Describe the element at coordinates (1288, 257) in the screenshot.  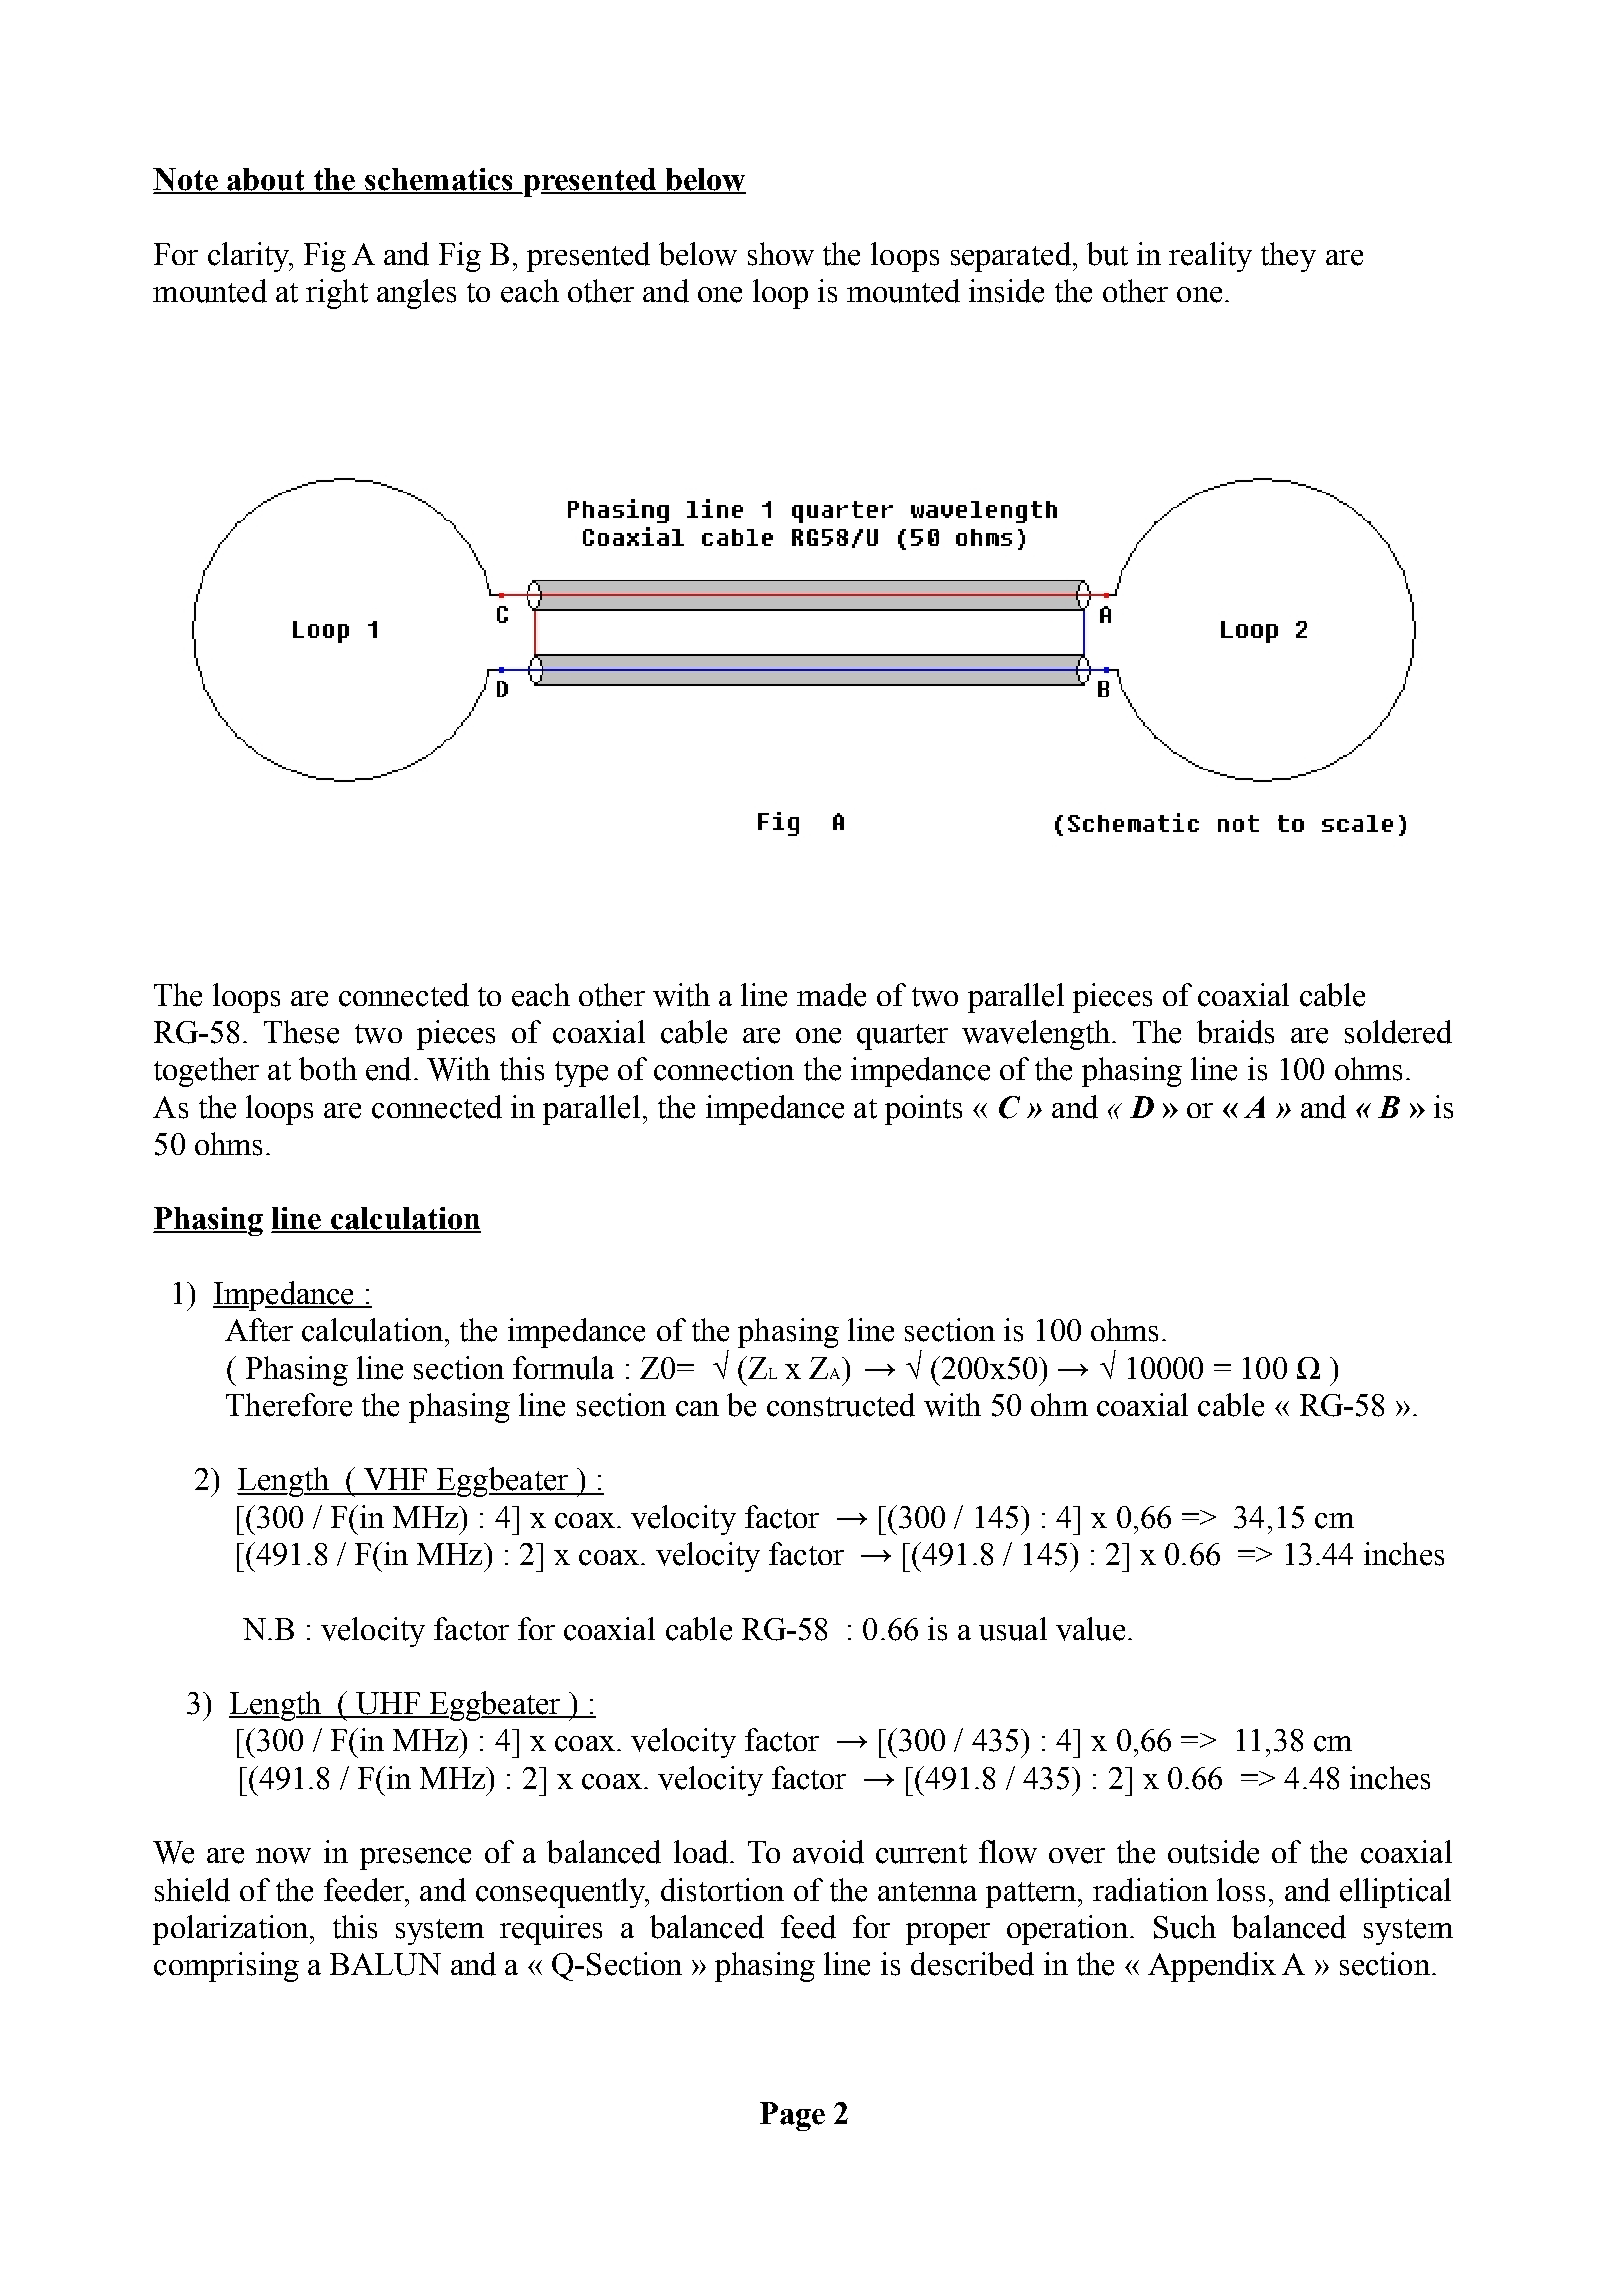
I see `they` at that location.
